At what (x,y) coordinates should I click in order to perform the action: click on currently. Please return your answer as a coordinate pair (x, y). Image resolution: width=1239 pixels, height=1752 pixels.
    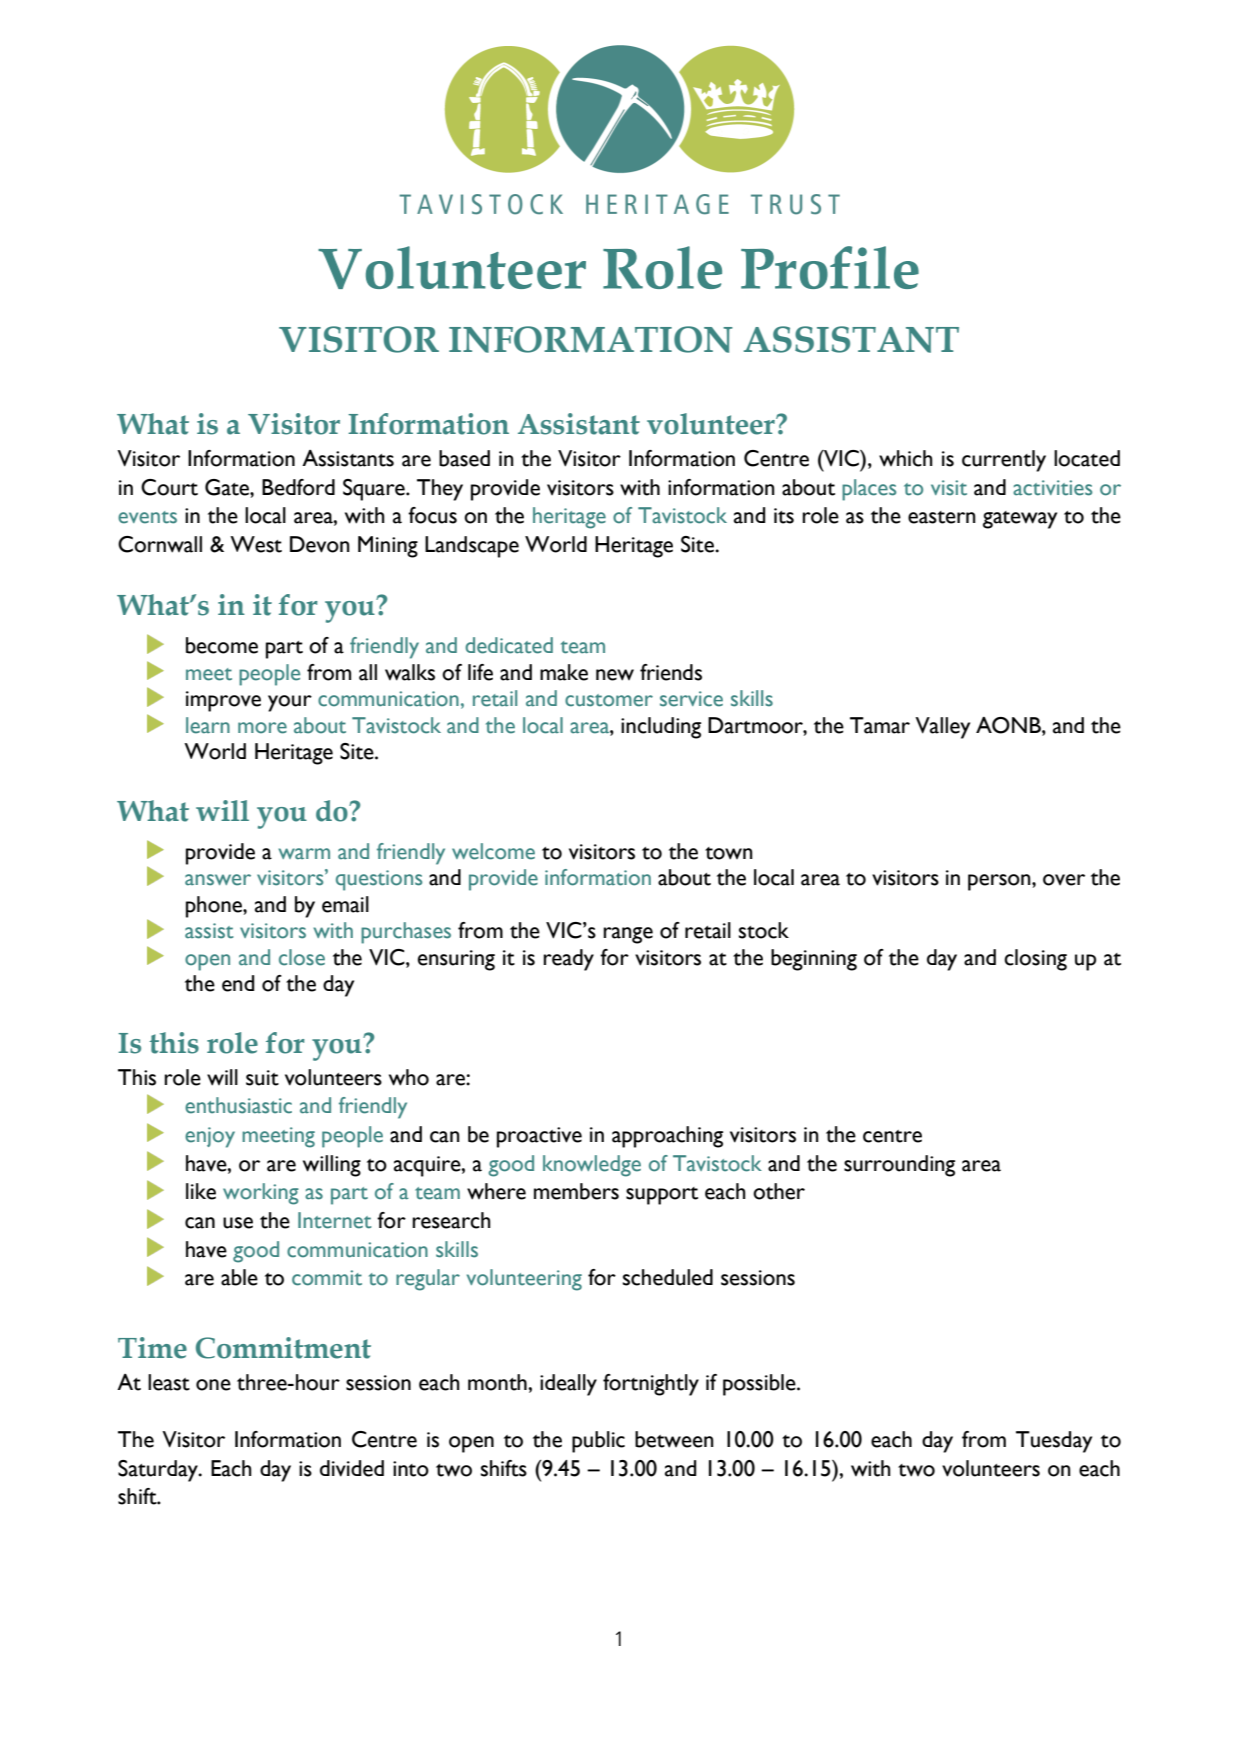
    Looking at the image, I should click on (1004, 461).
